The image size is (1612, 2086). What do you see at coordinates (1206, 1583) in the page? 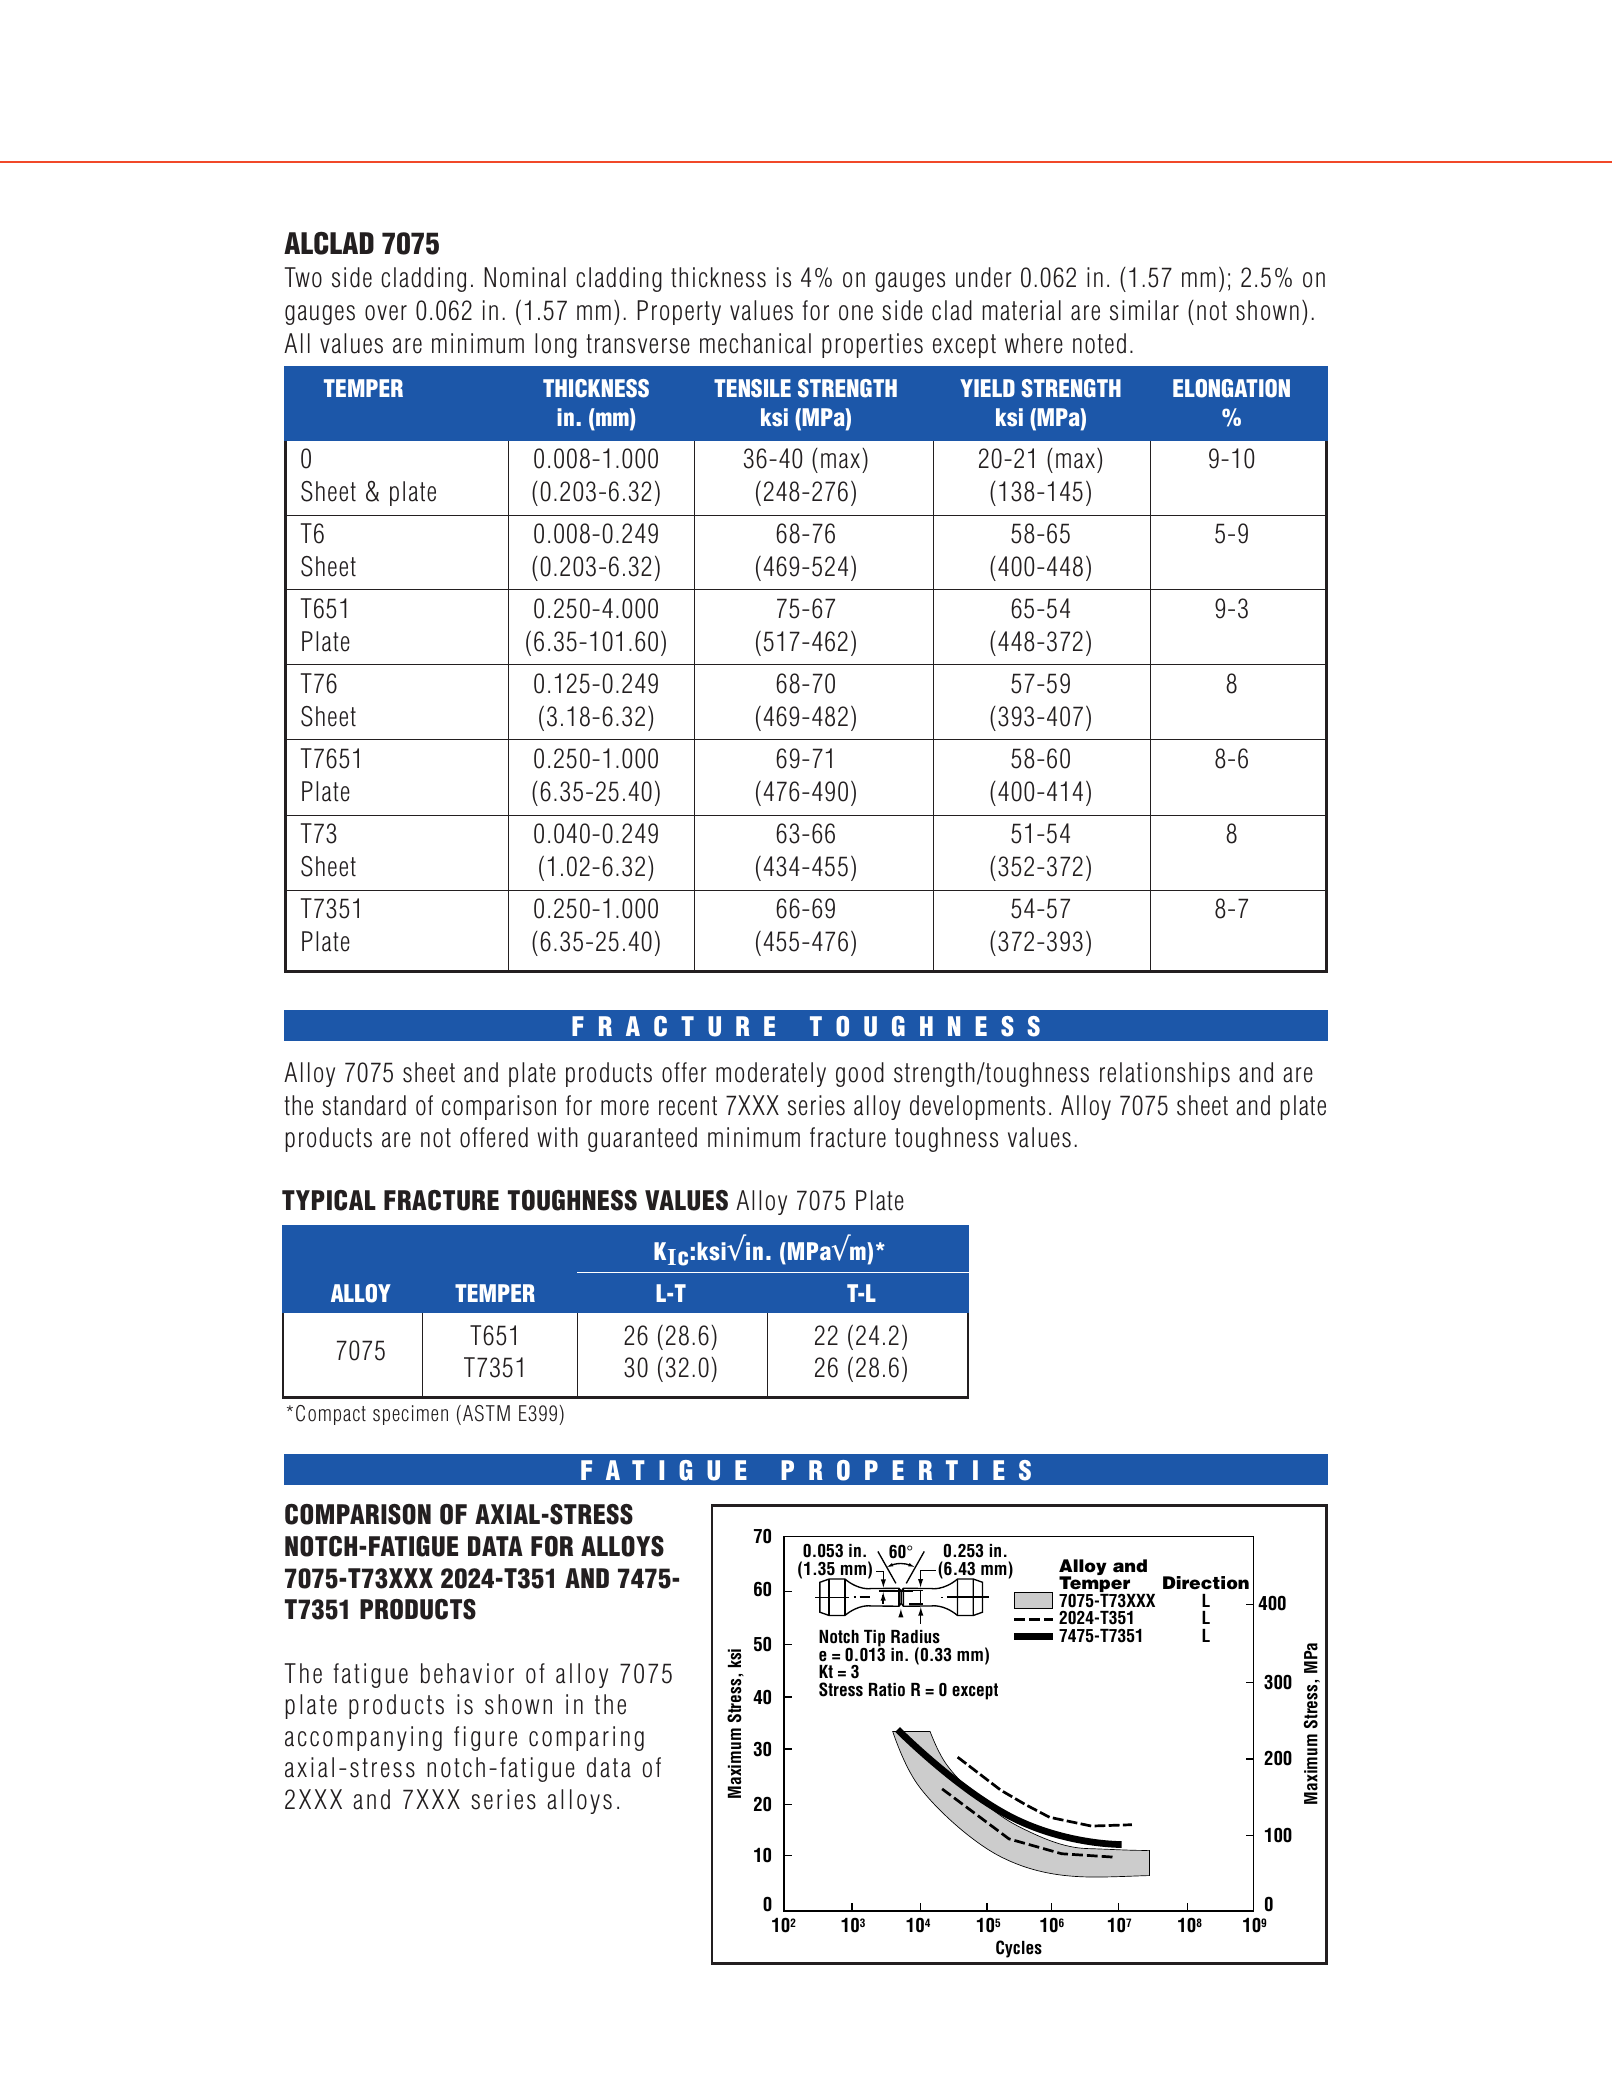
I see `Direction` at bounding box center [1206, 1583].
